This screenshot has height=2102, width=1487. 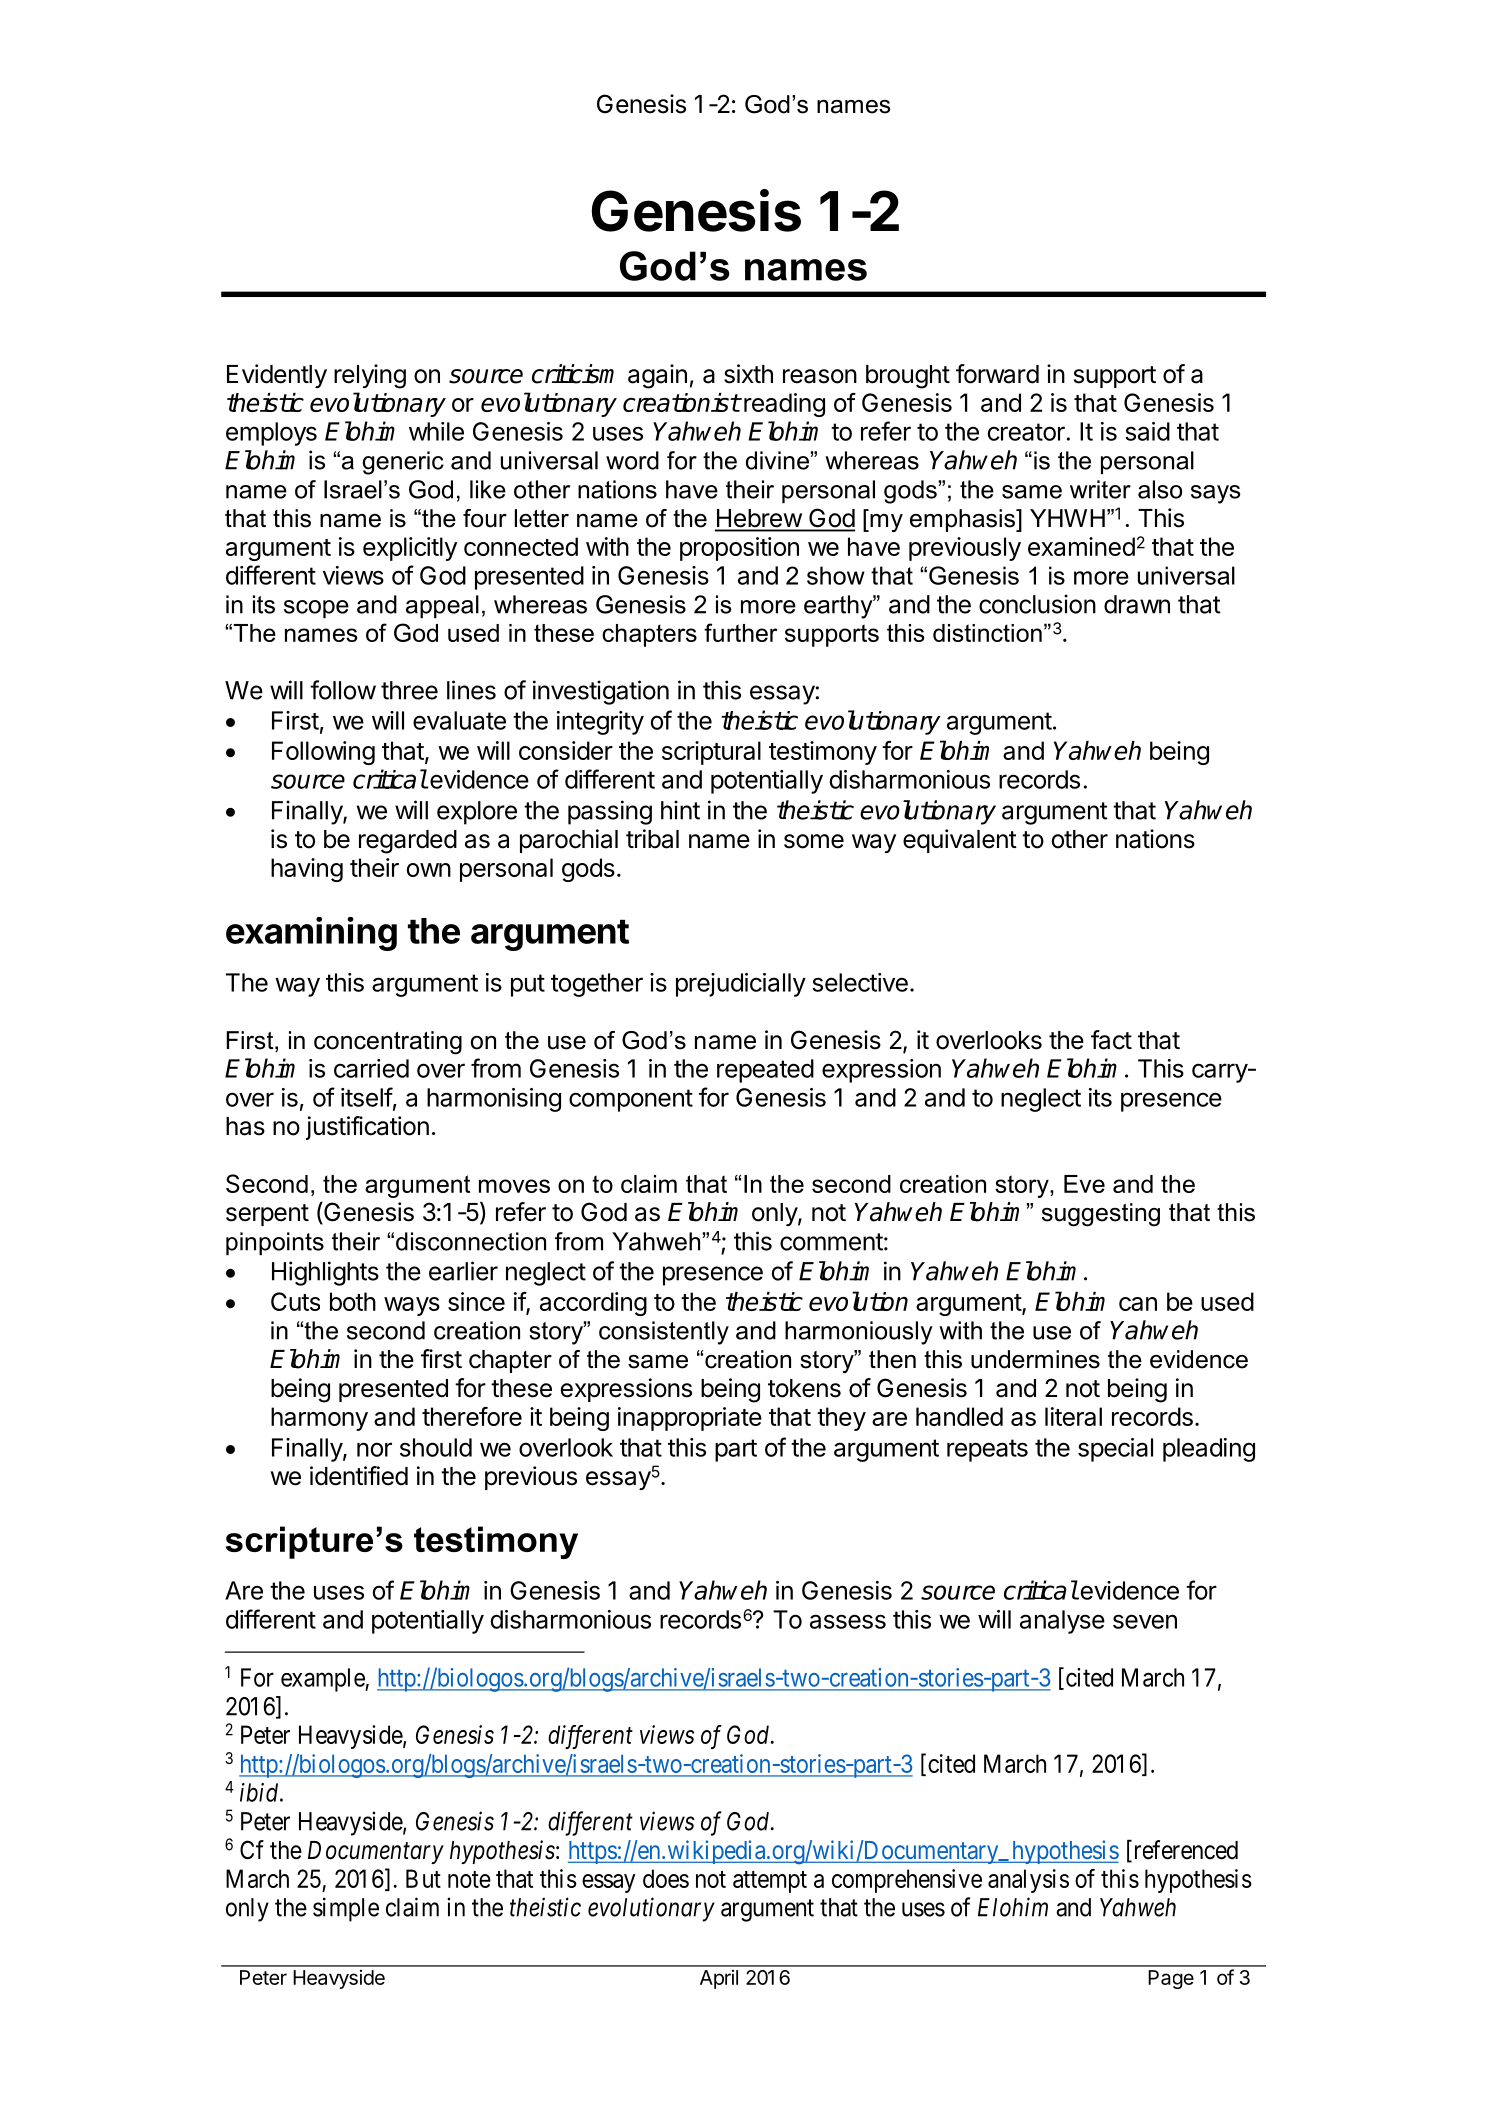 What do you see at coordinates (370, 376) in the screenshot?
I see `relying` at bounding box center [370, 376].
